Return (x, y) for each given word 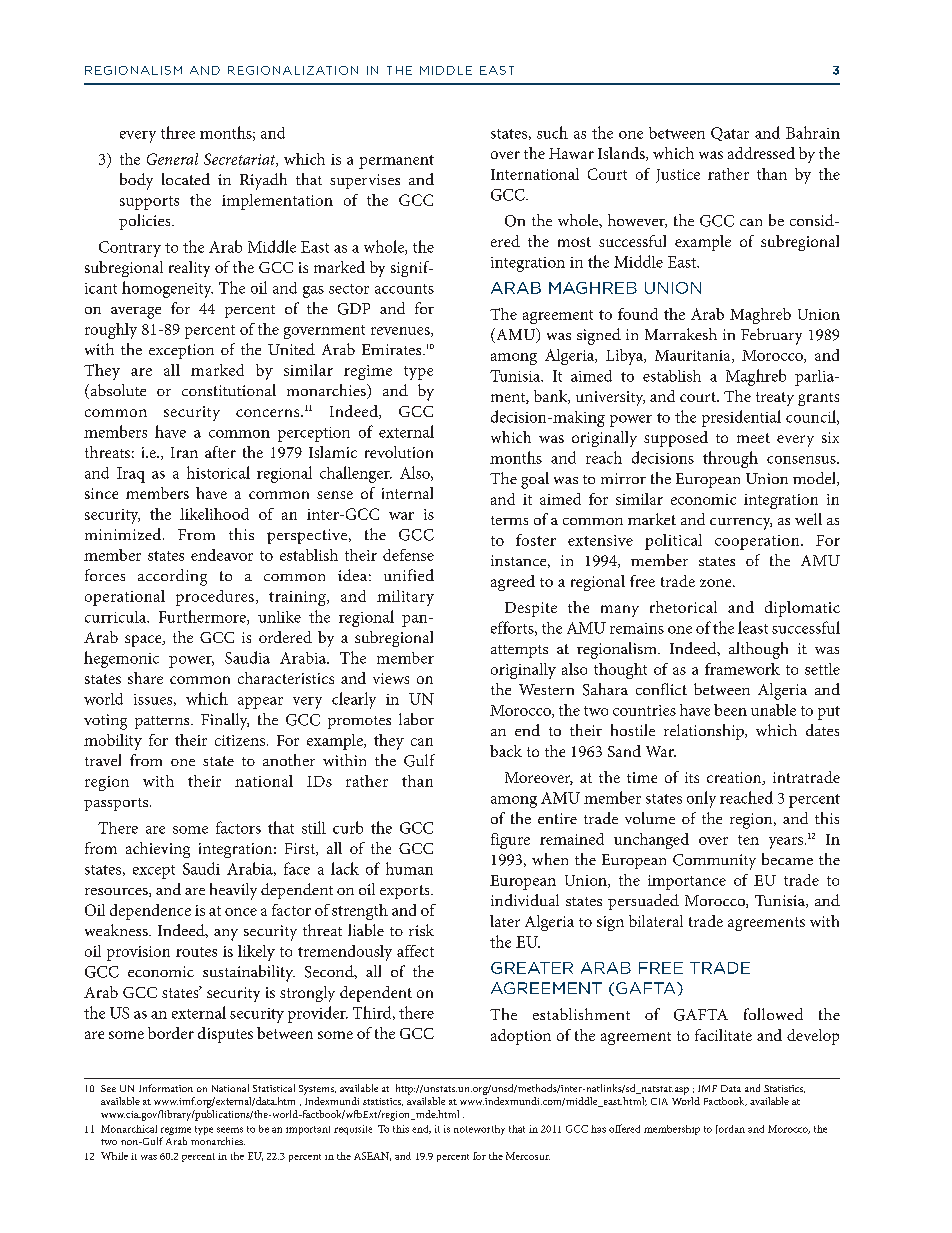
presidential (741, 418)
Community (714, 862)
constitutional (229, 390)
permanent (396, 162)
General (172, 159)
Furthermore (203, 617)
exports (406, 892)
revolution (399, 452)
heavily (233, 891)
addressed (761, 153)
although (758, 650)
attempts (519, 651)
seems (230, 1130)
